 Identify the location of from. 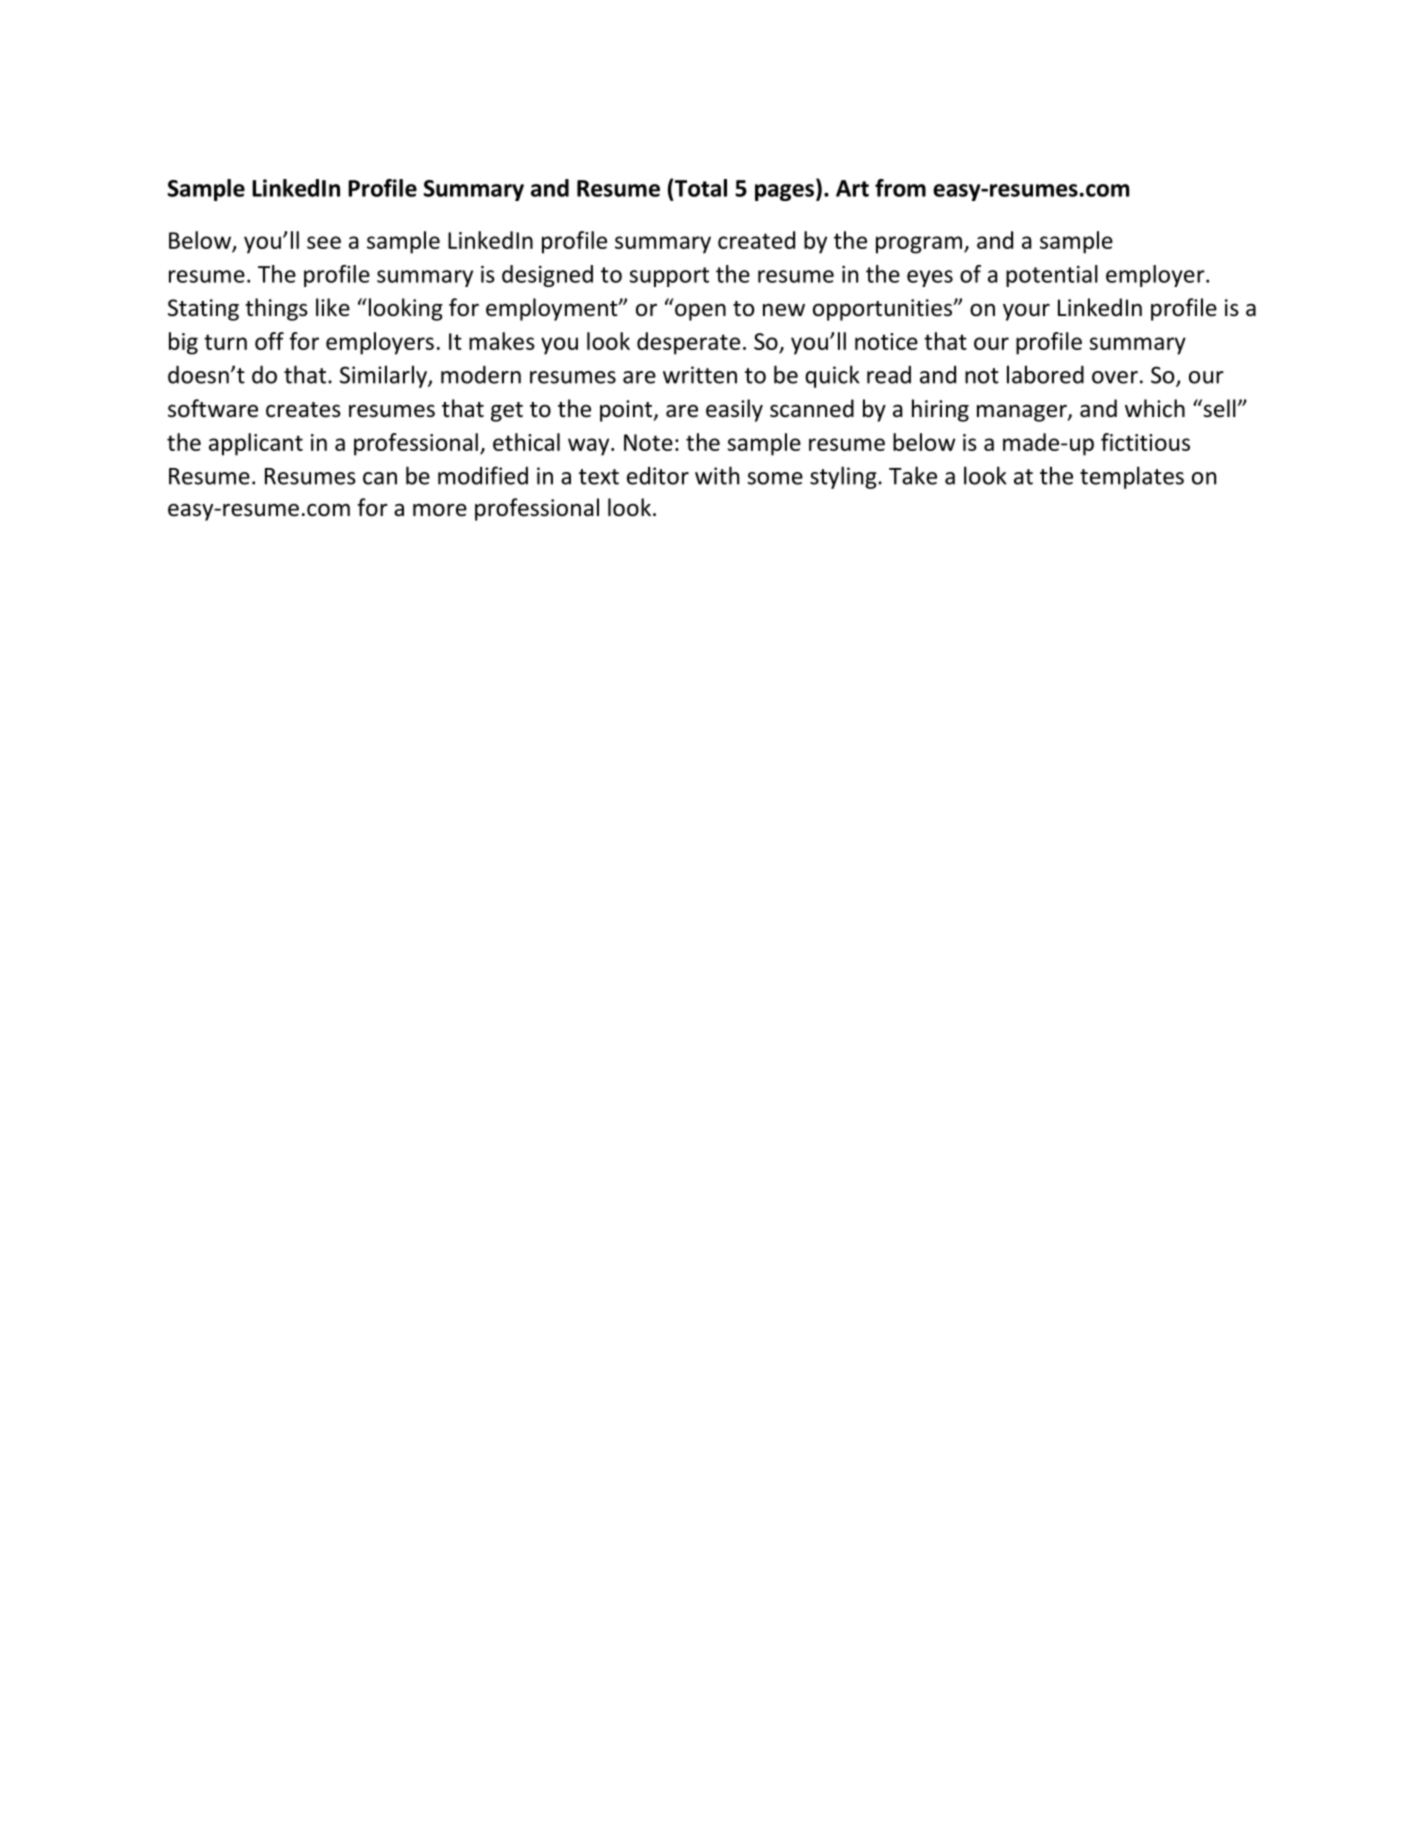
(900, 188).
